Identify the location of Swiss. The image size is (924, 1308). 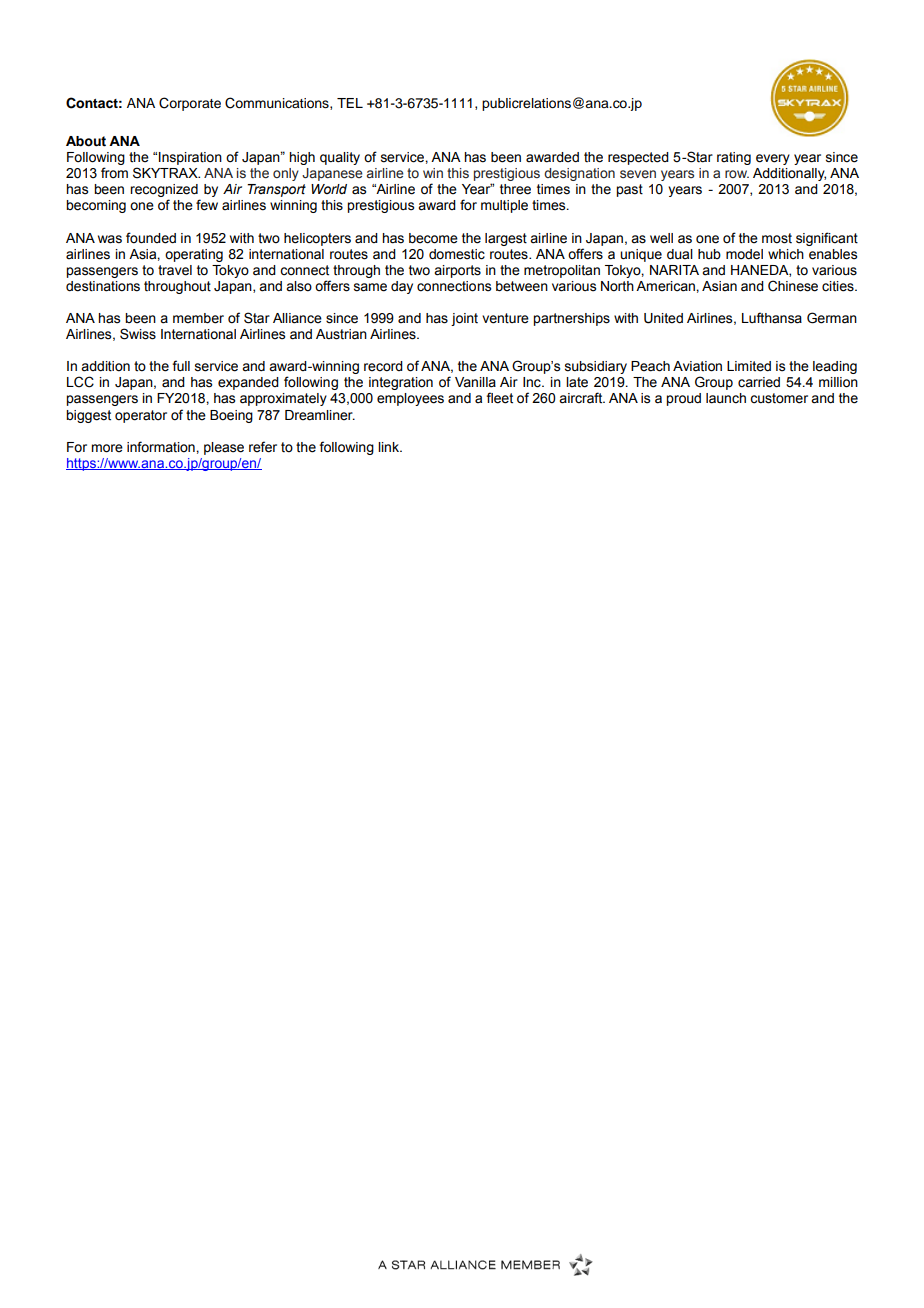
(138, 334).
